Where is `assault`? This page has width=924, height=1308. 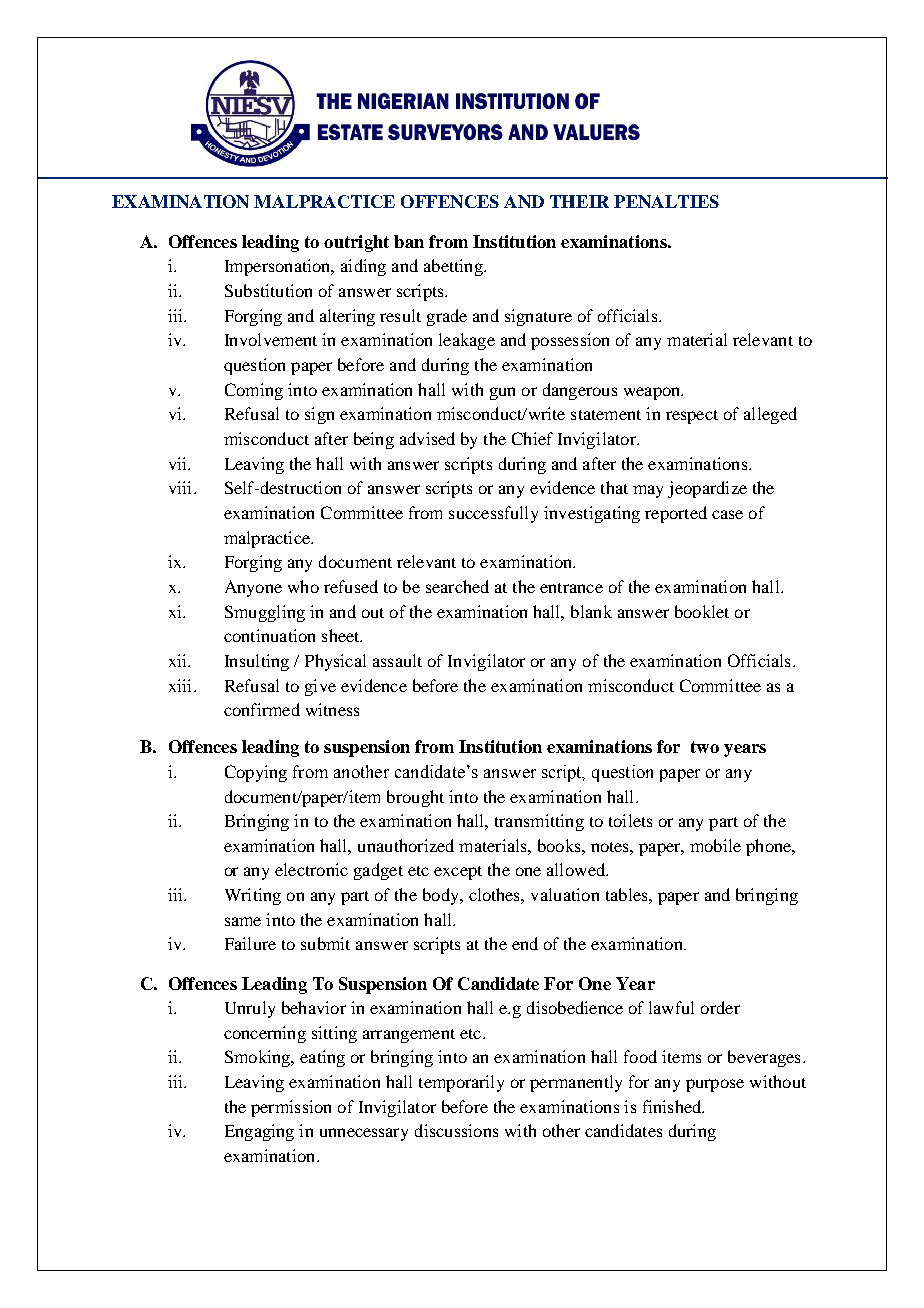 assault is located at coordinates (397, 660).
